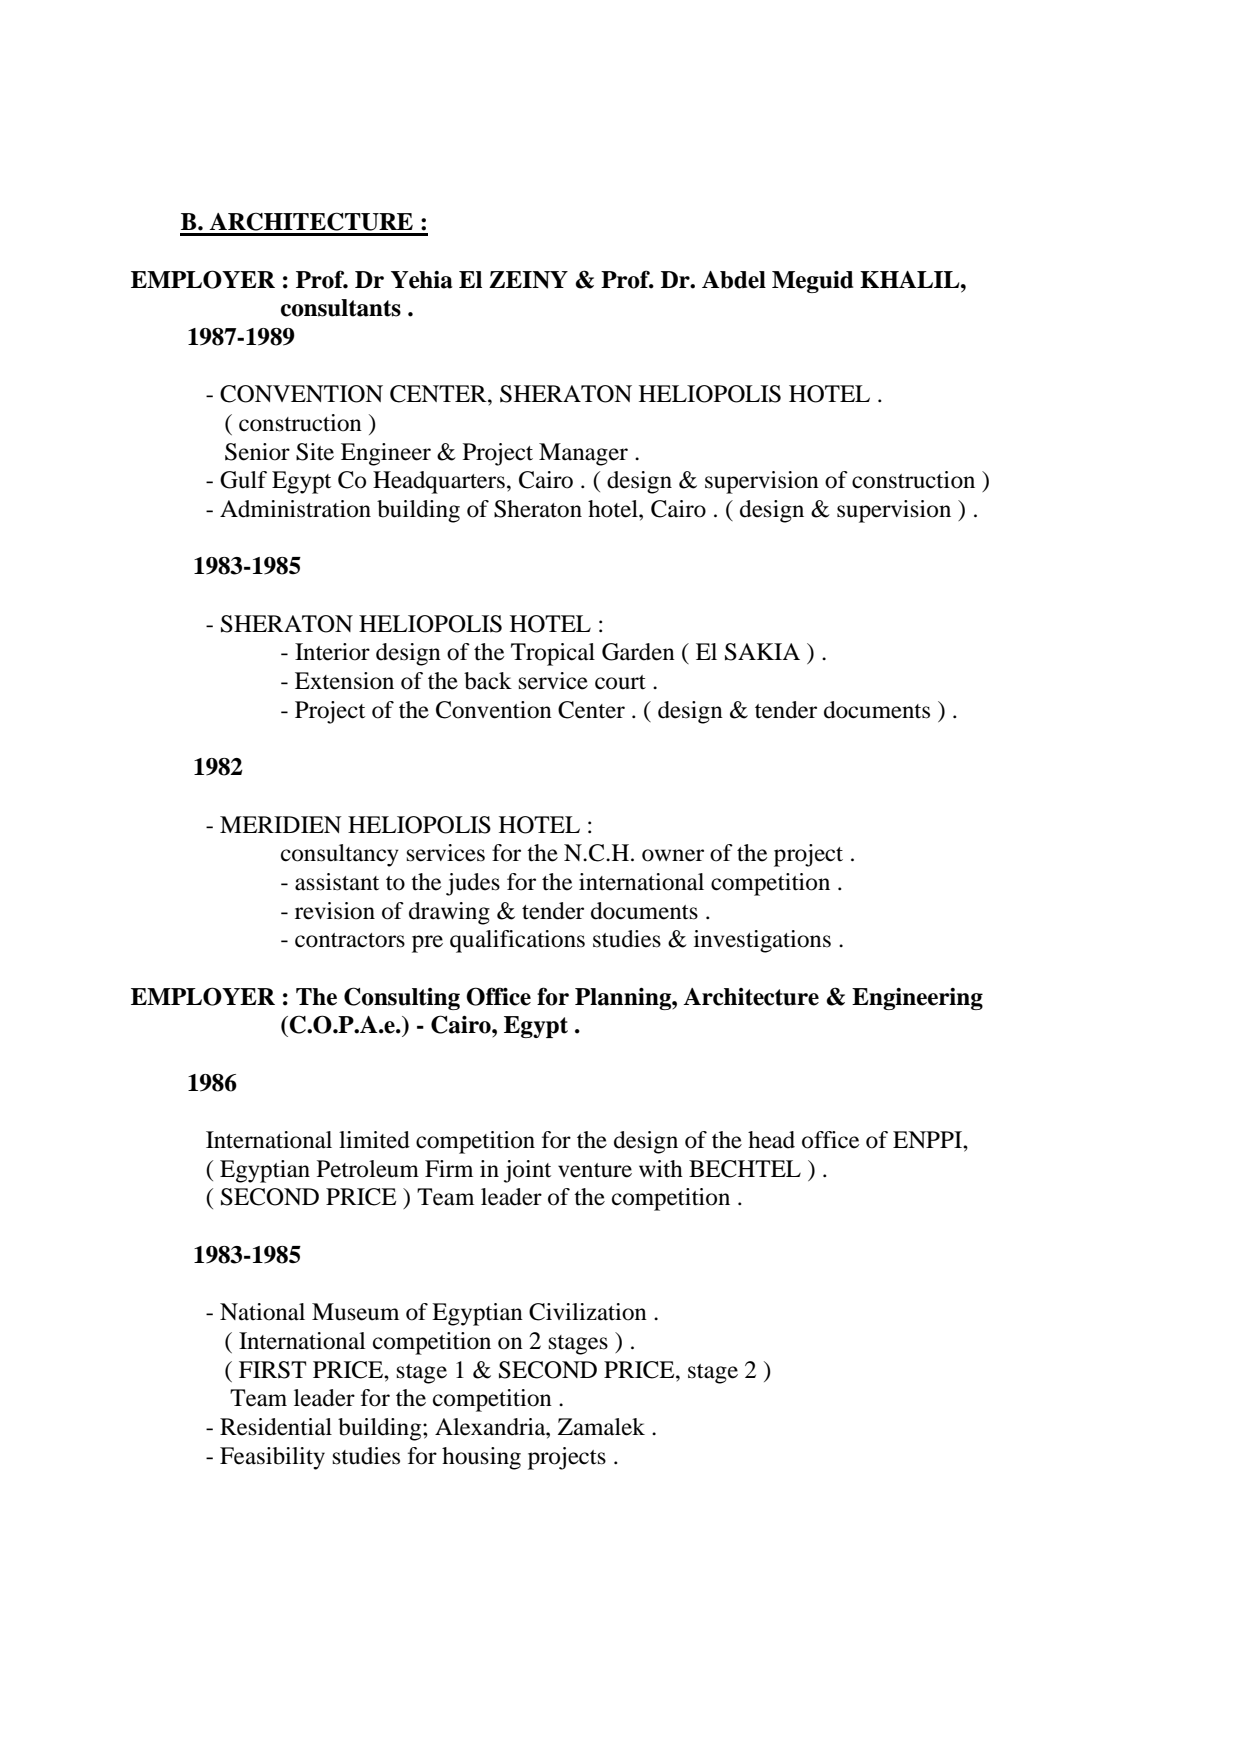 The image size is (1237, 1750). What do you see at coordinates (341, 308) in the screenshot?
I see `consultants` at bounding box center [341, 308].
